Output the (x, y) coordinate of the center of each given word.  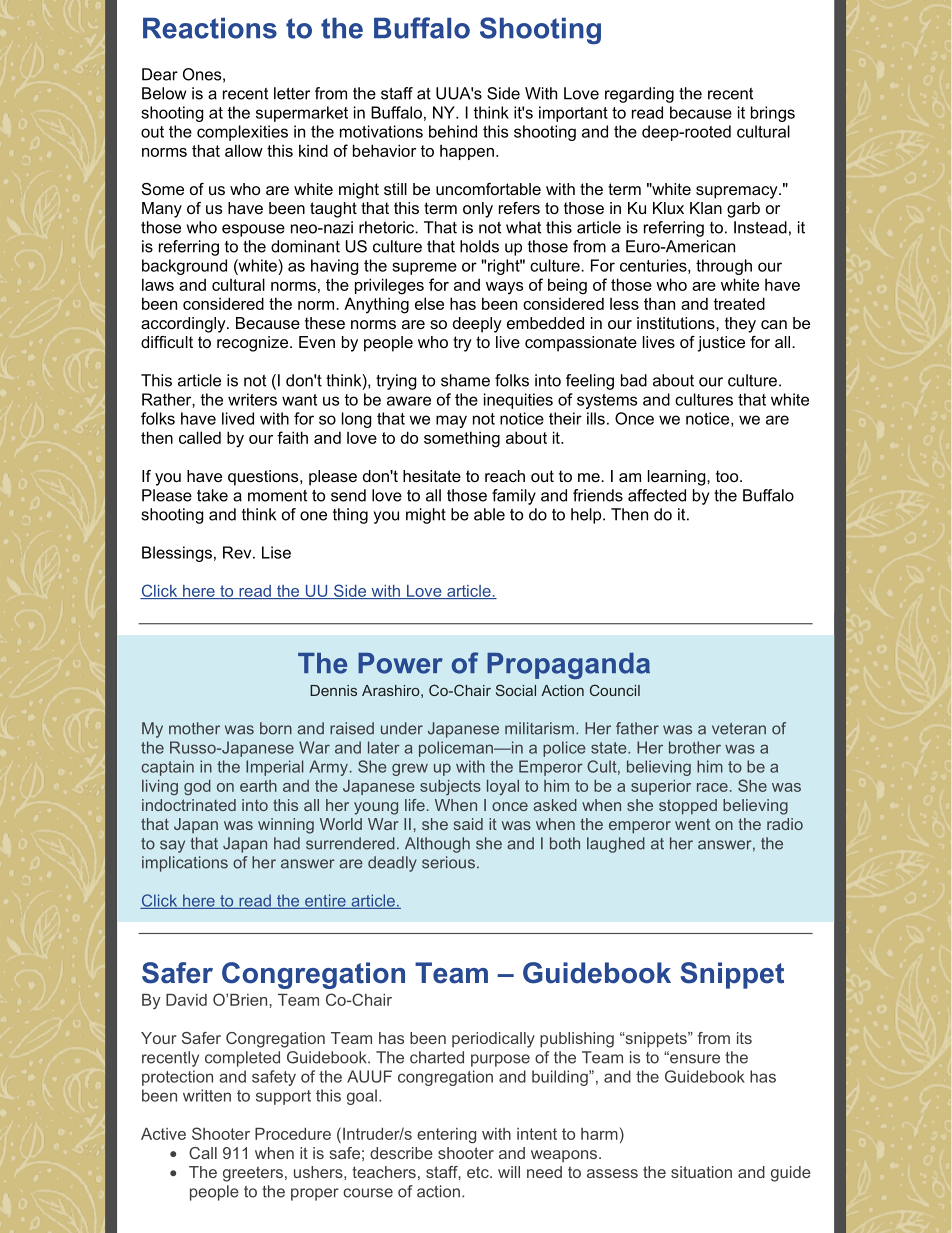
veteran (739, 729)
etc (479, 1172)
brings (773, 114)
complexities (242, 133)
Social (516, 690)
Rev (238, 552)
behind (453, 131)
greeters (253, 1174)
